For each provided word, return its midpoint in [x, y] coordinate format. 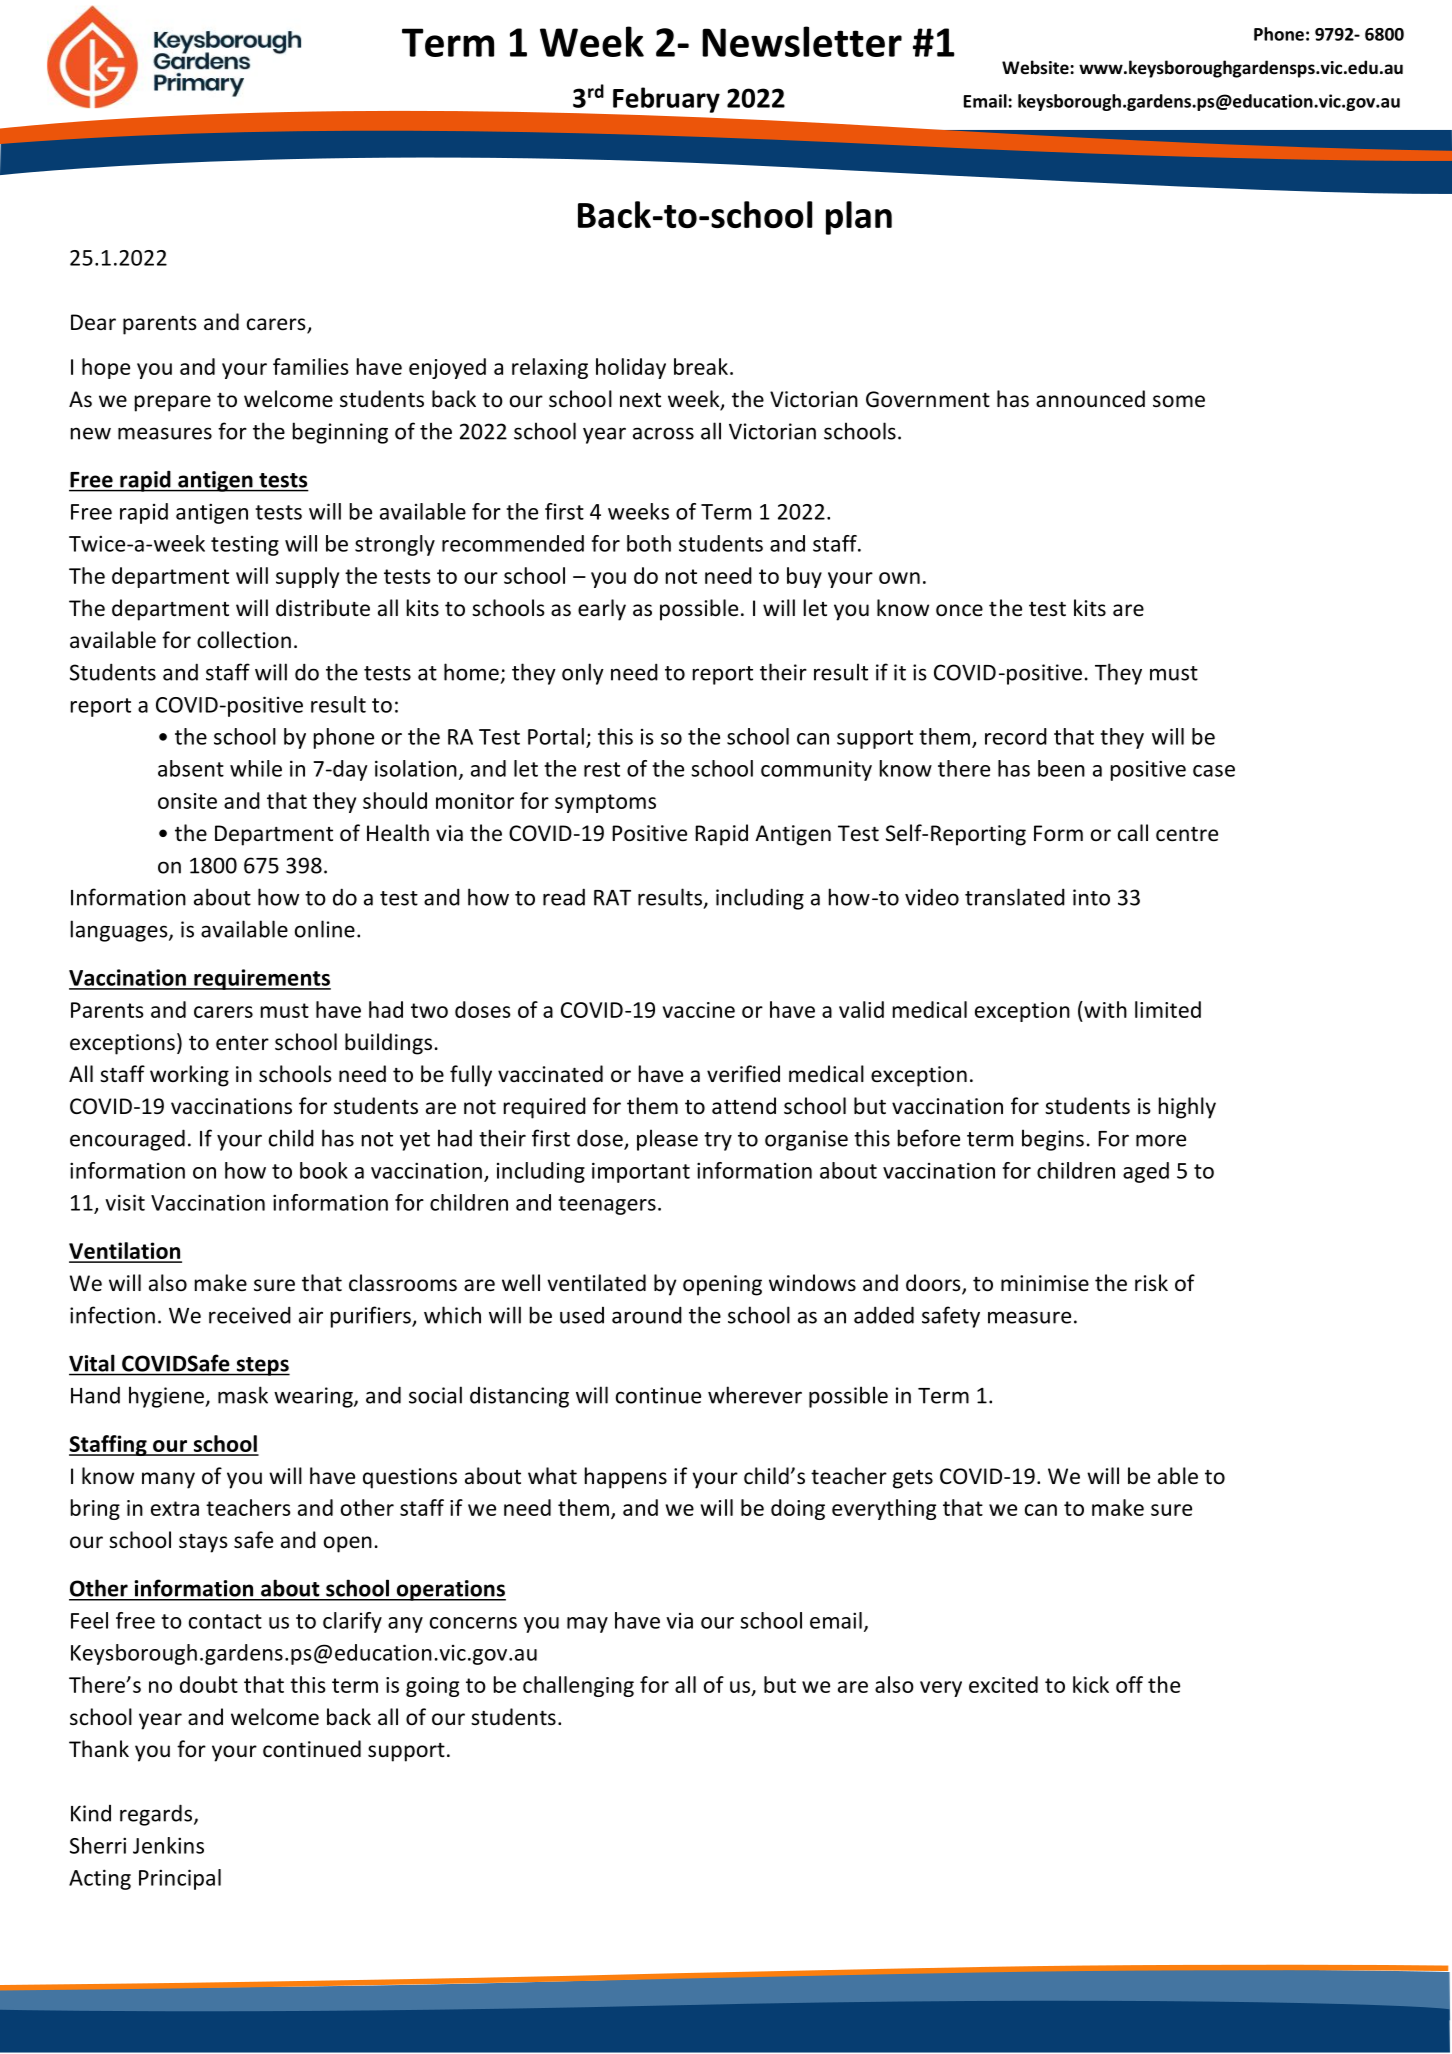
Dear [93, 322]
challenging [578, 1686]
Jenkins [168, 1845]
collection [244, 640]
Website [1036, 67]
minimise [1045, 1283]
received [250, 1315]
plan [859, 218]
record [1016, 736]
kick [1091, 1684]
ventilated [596, 1283]
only [583, 674]
